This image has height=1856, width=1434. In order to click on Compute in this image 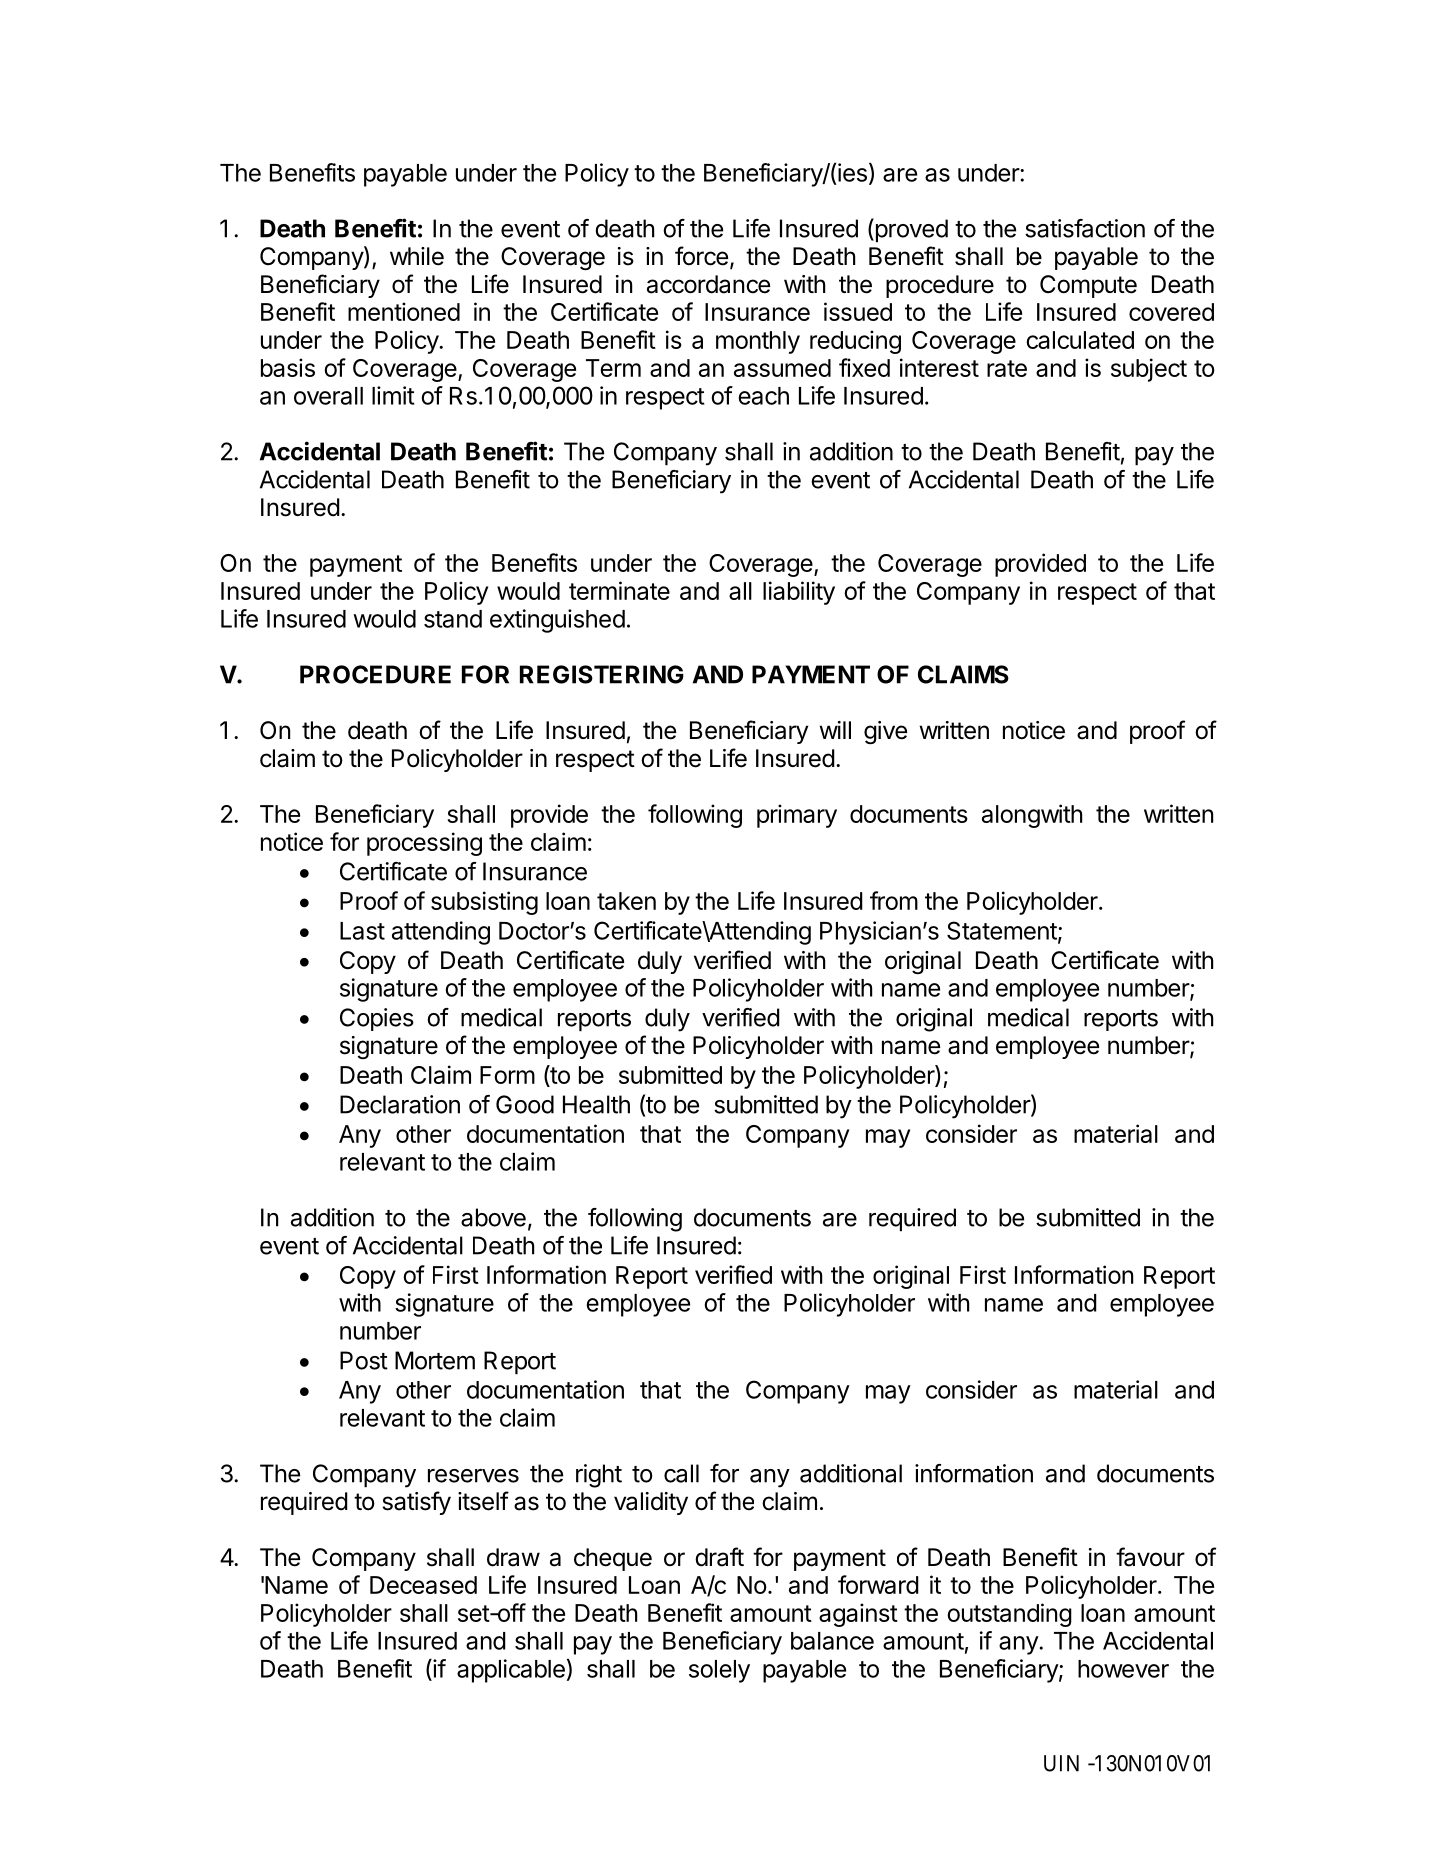, I will do `click(1088, 286)`.
